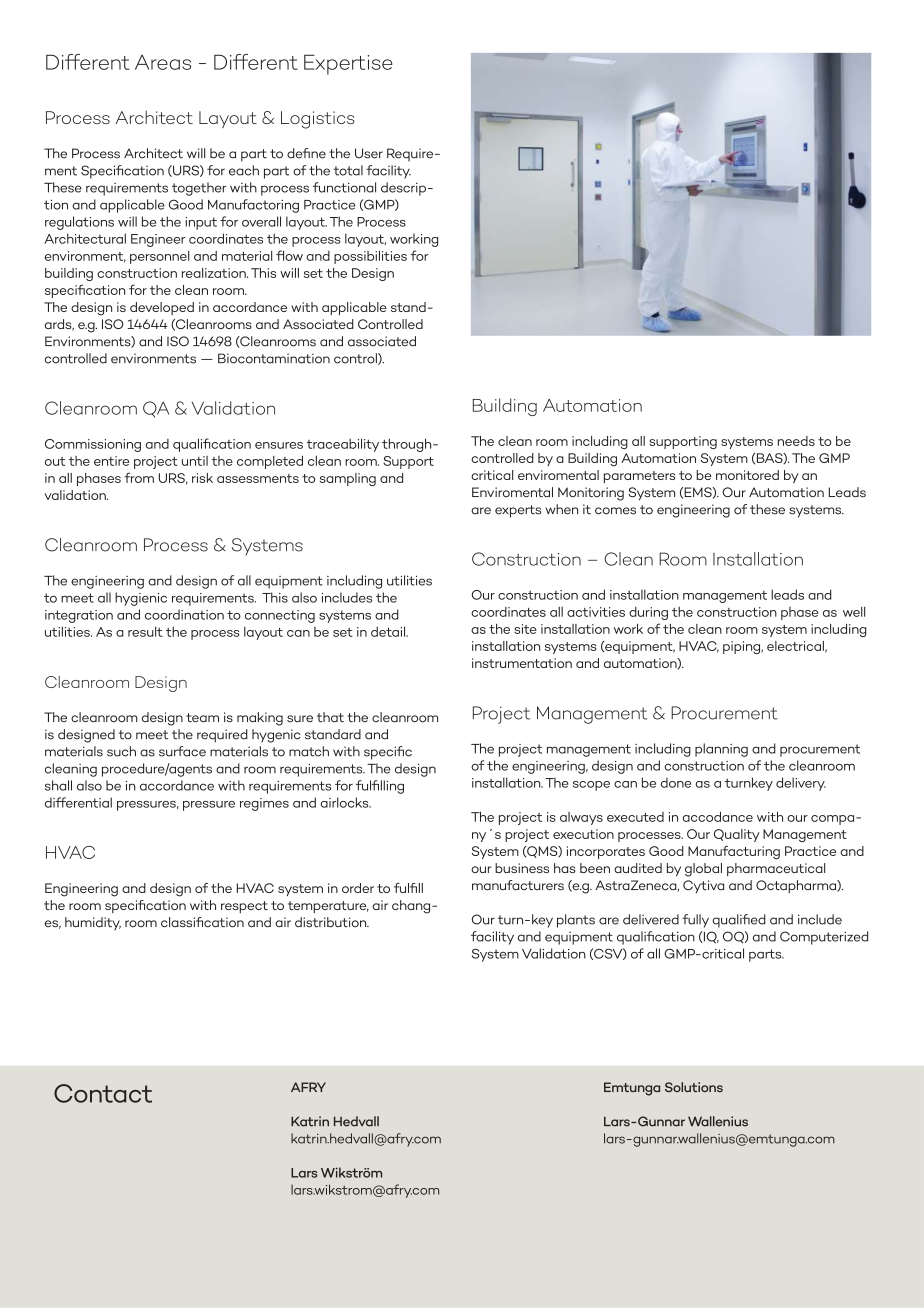 This image has width=924, height=1308. What do you see at coordinates (525, 629) in the image?
I see `site` at bounding box center [525, 629].
